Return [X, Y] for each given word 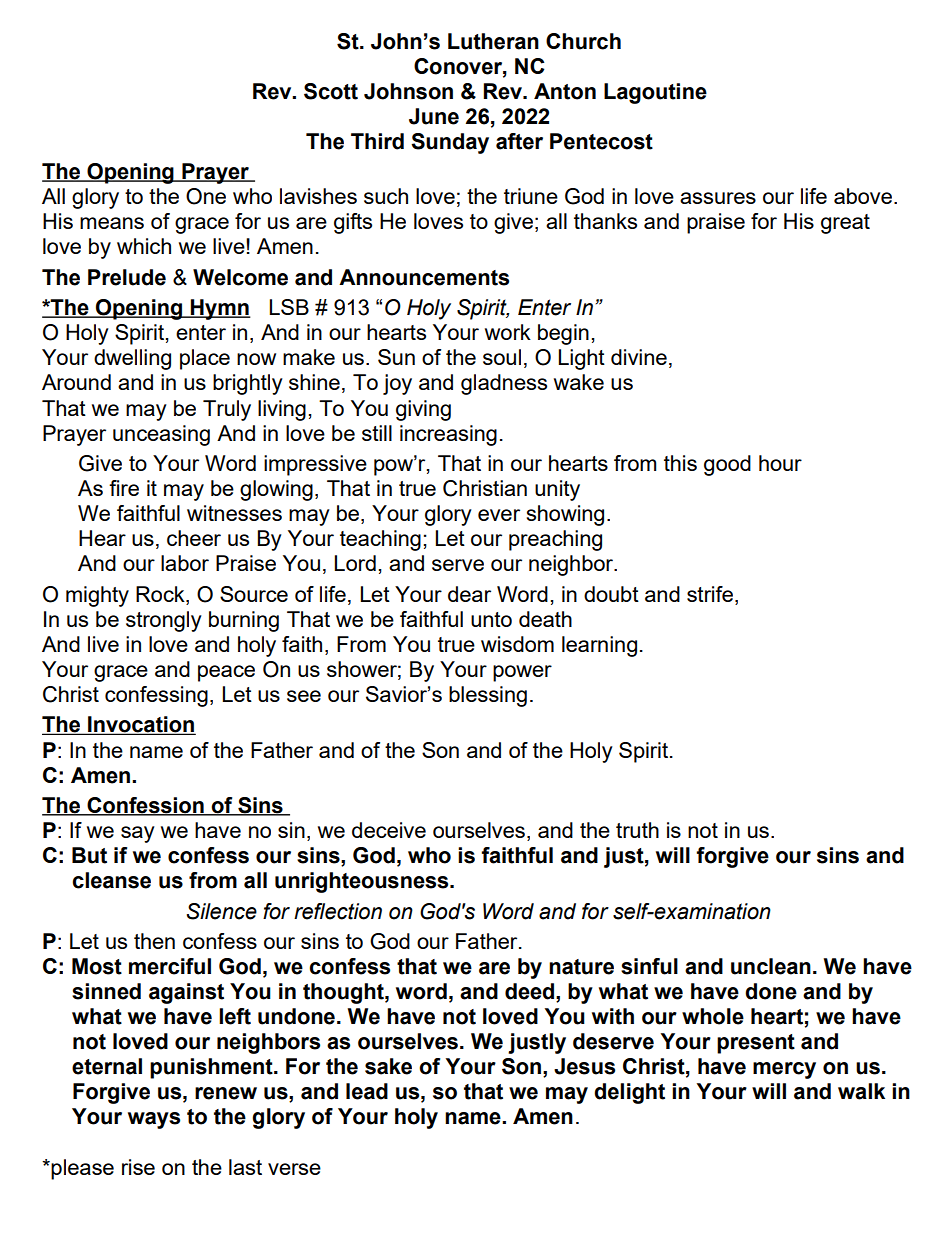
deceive [389, 830]
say [138, 834]
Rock [161, 594]
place [205, 359]
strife [711, 594]
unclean [771, 966]
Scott [331, 91]
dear [469, 594]
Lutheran [493, 41]
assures [718, 198]
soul [502, 357]
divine [639, 357]
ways [154, 1120]
